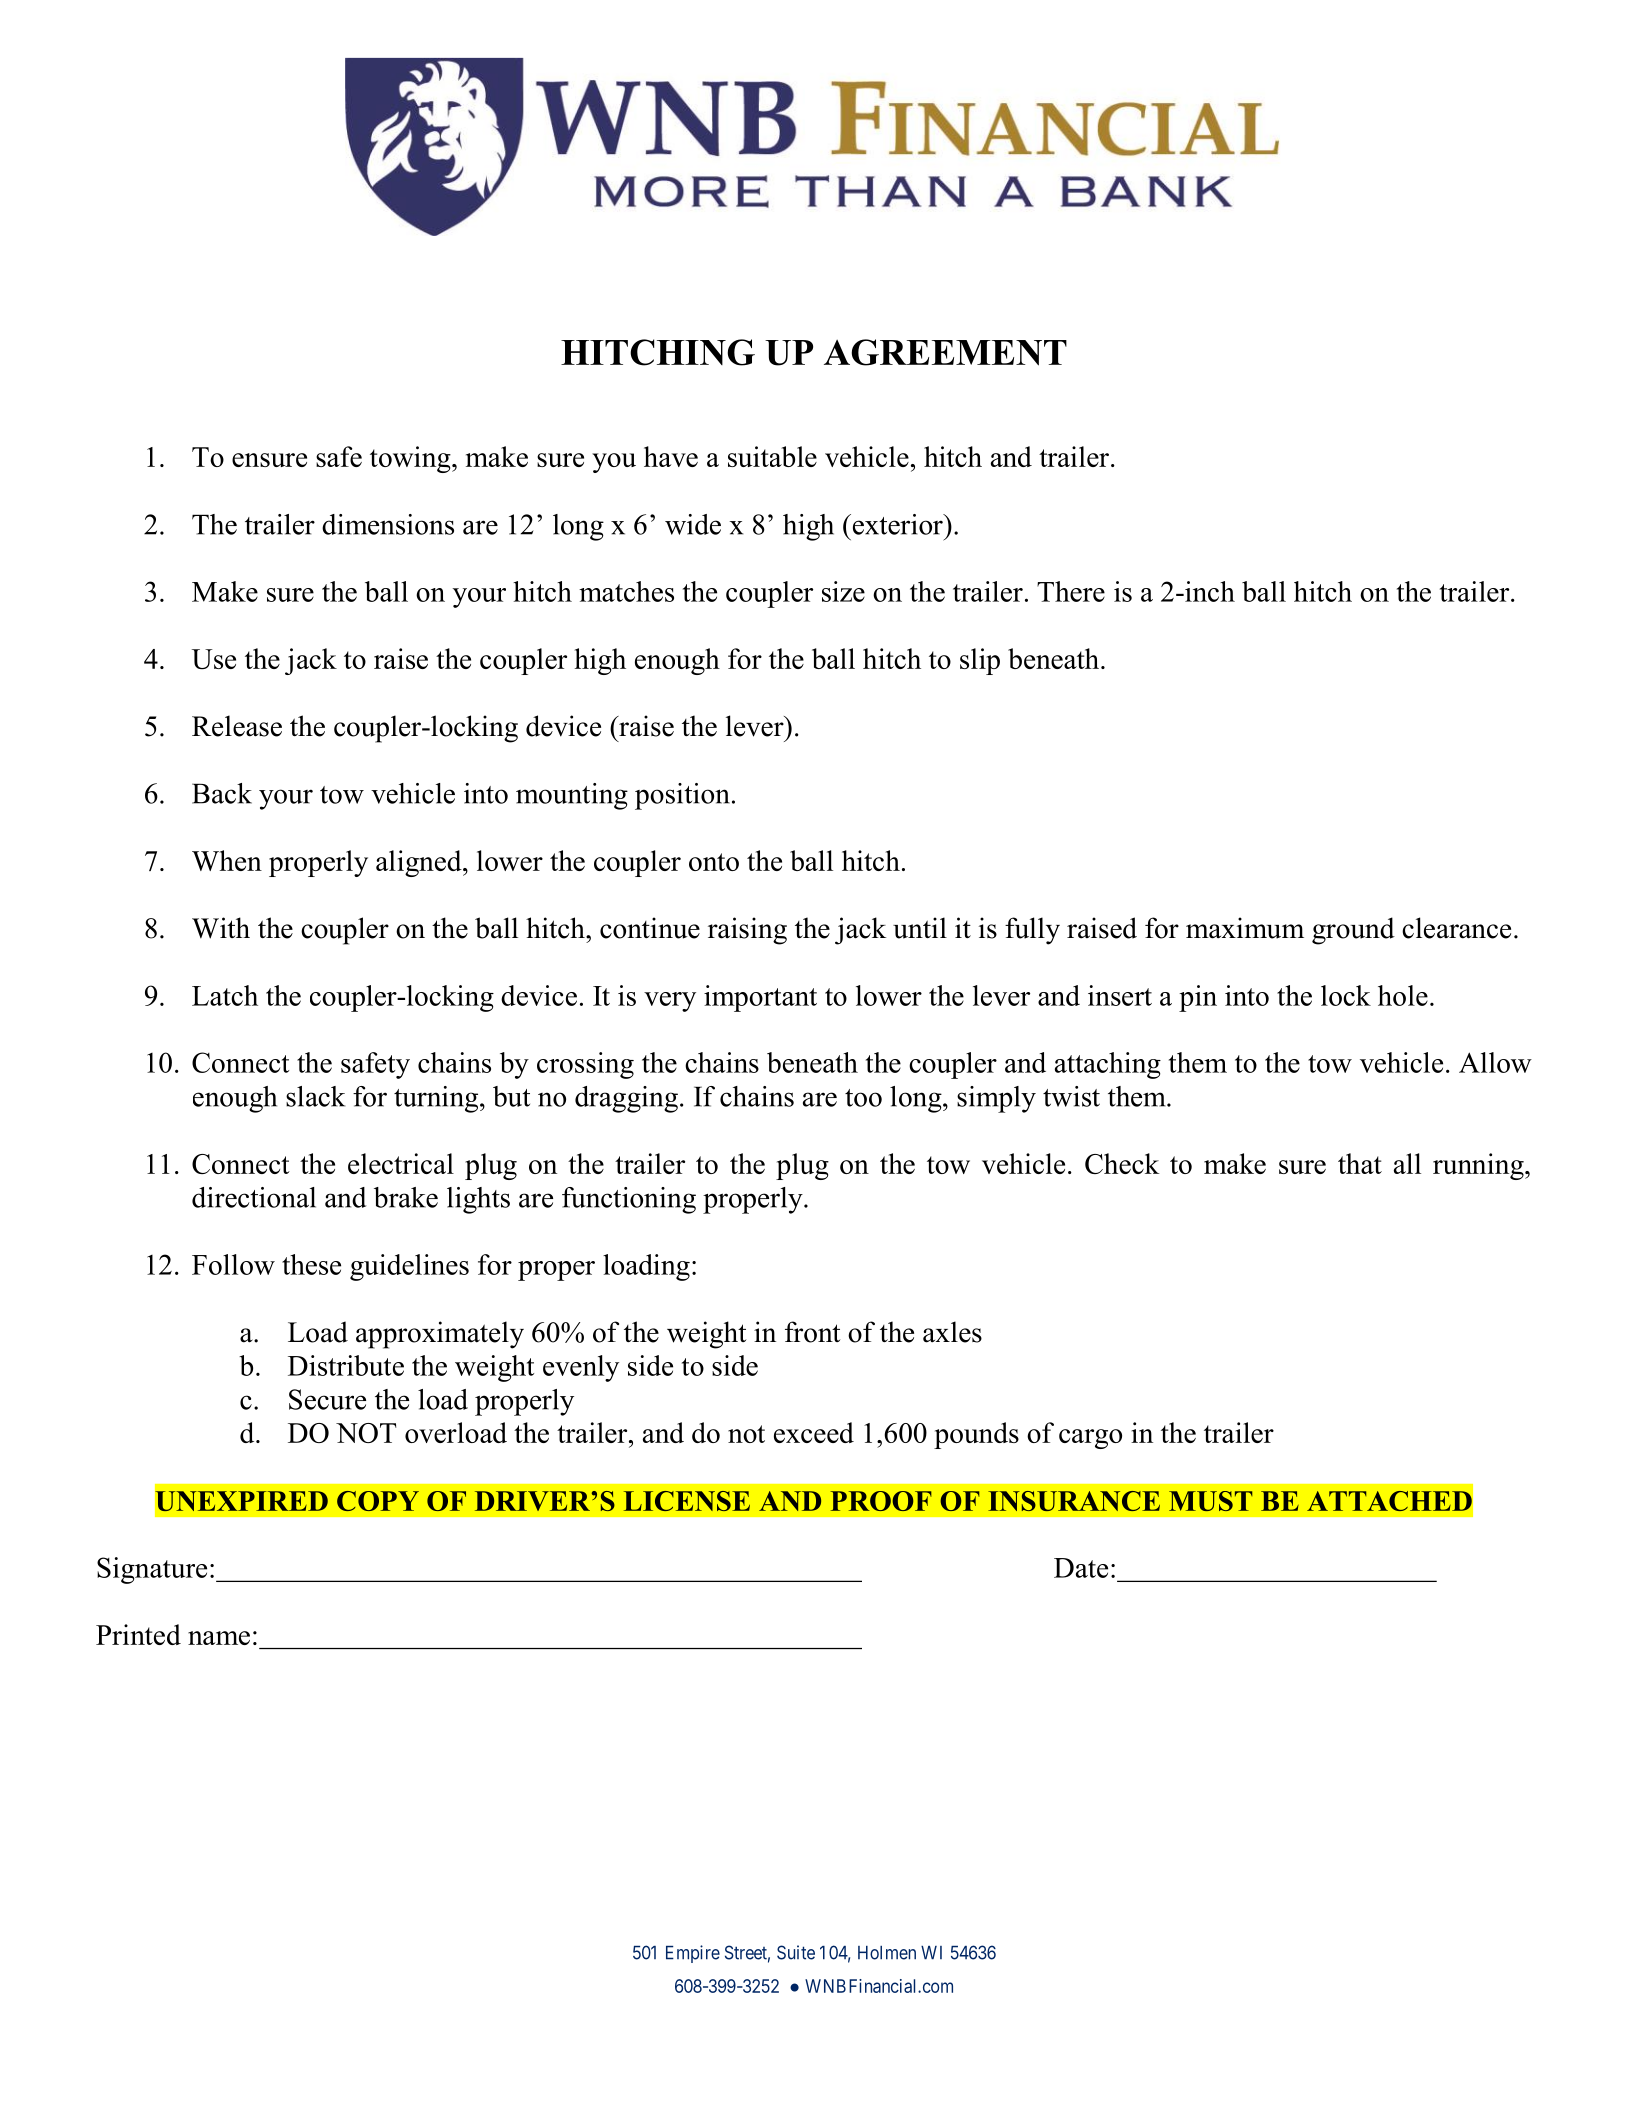 The height and width of the document is (2107, 1628). Describe the element at coordinates (693, 1954) in the document. I see `Empire` at that location.
